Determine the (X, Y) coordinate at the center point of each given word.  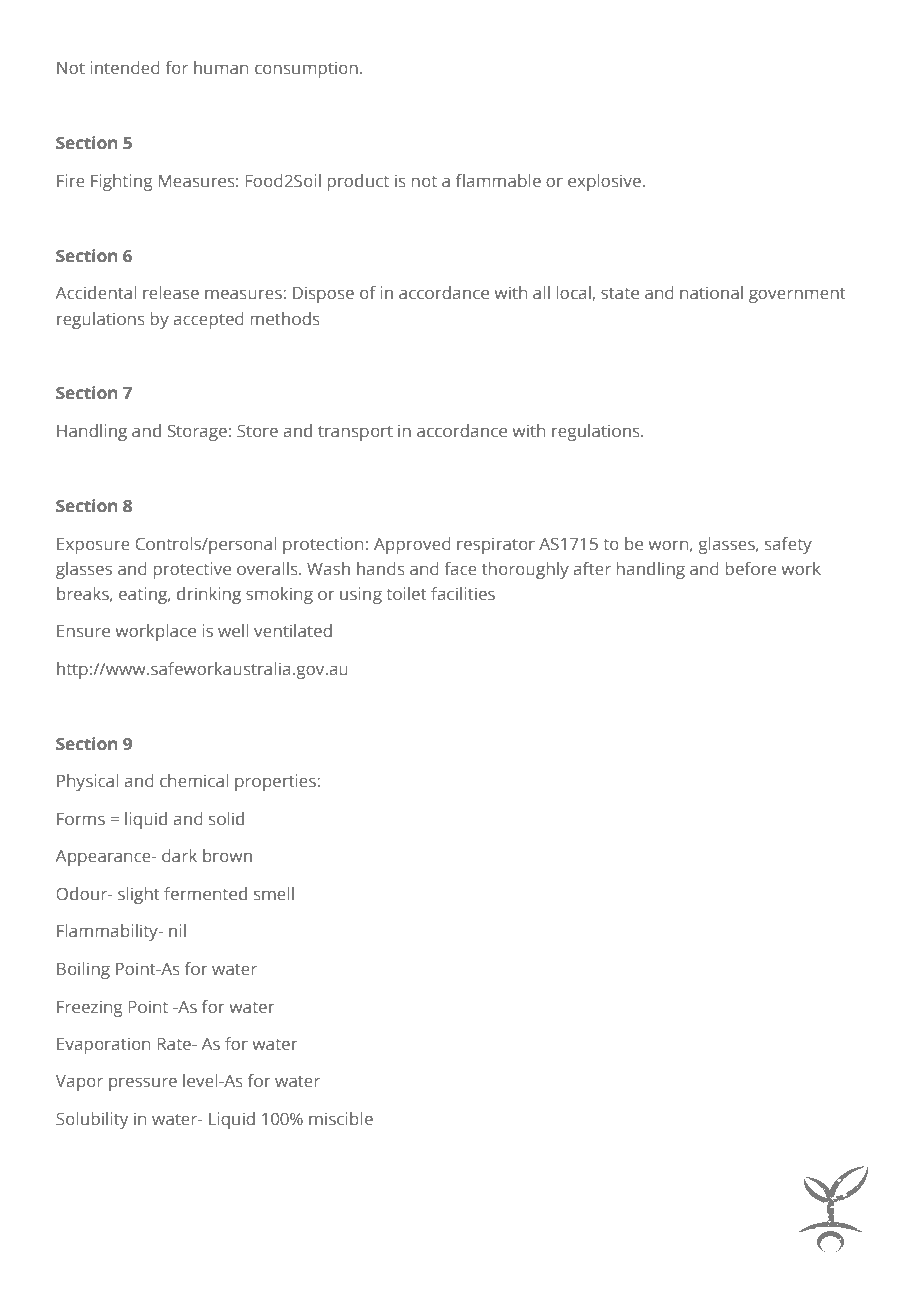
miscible (341, 1118)
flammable (498, 180)
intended (125, 67)
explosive (604, 182)
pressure (143, 1084)
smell (274, 893)
